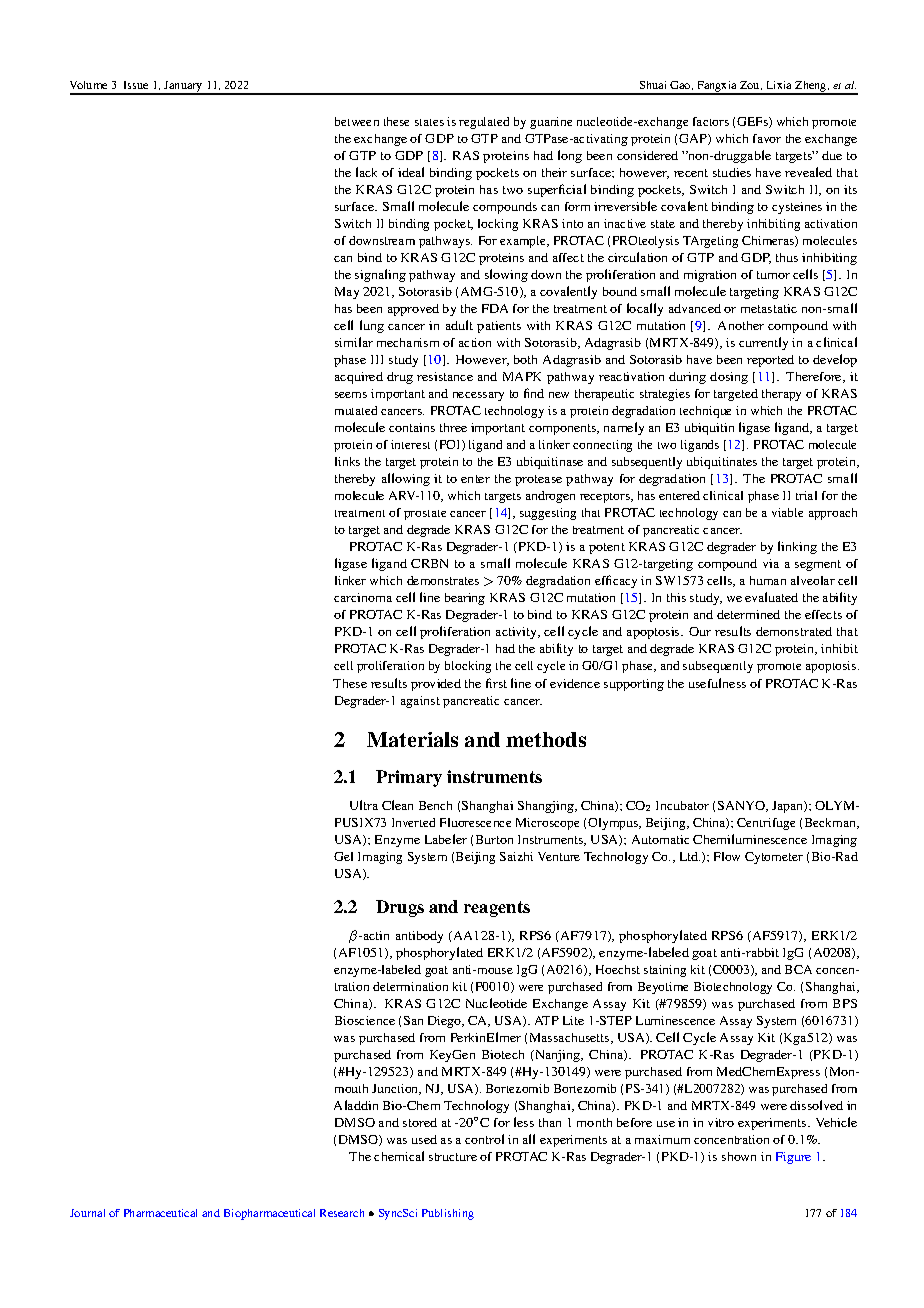 The image size is (924, 1308). I want to click on Journal, so click(87, 1213).
